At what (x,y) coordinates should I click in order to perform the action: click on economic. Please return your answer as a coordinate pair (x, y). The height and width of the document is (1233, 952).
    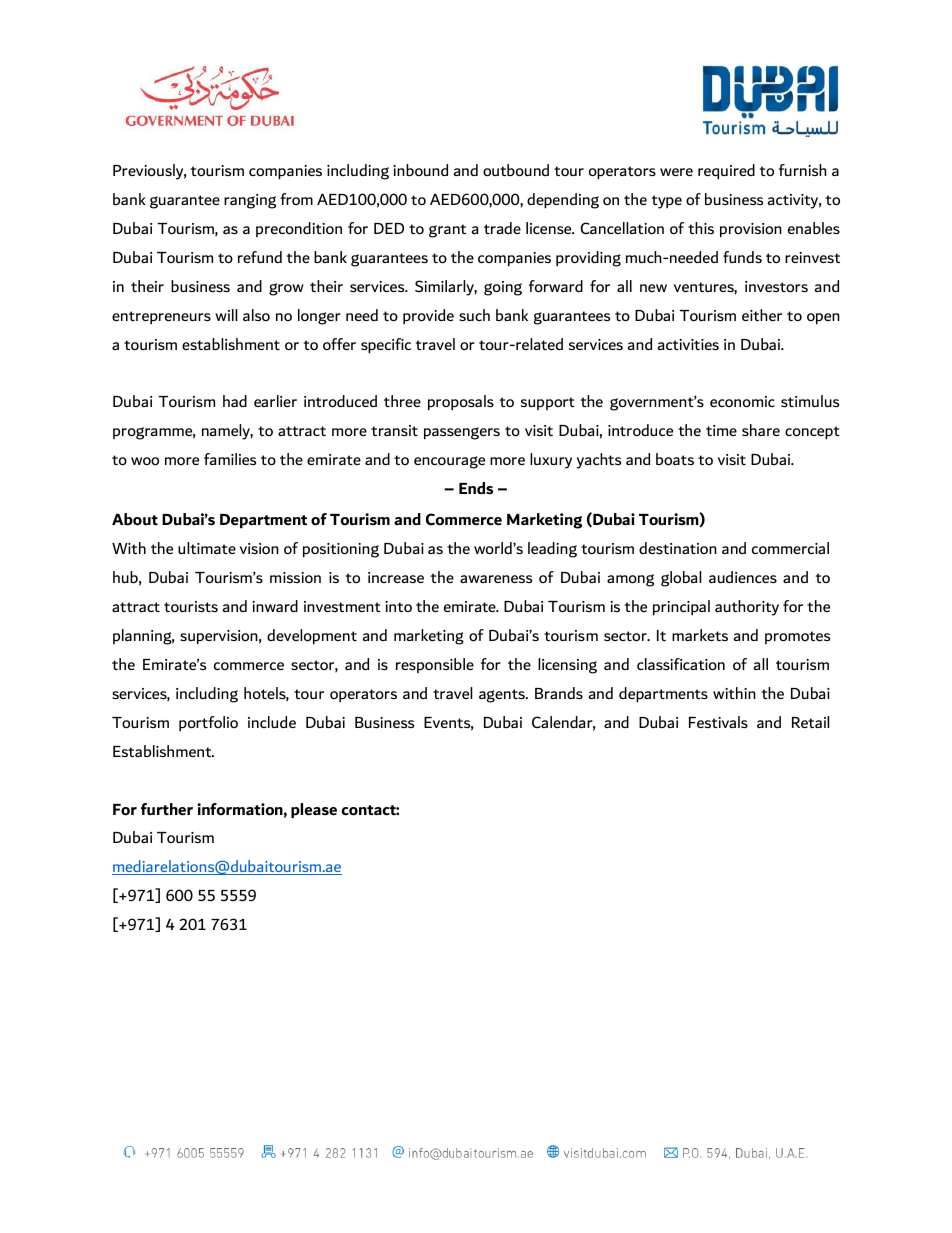
    Looking at the image, I should click on (742, 401).
